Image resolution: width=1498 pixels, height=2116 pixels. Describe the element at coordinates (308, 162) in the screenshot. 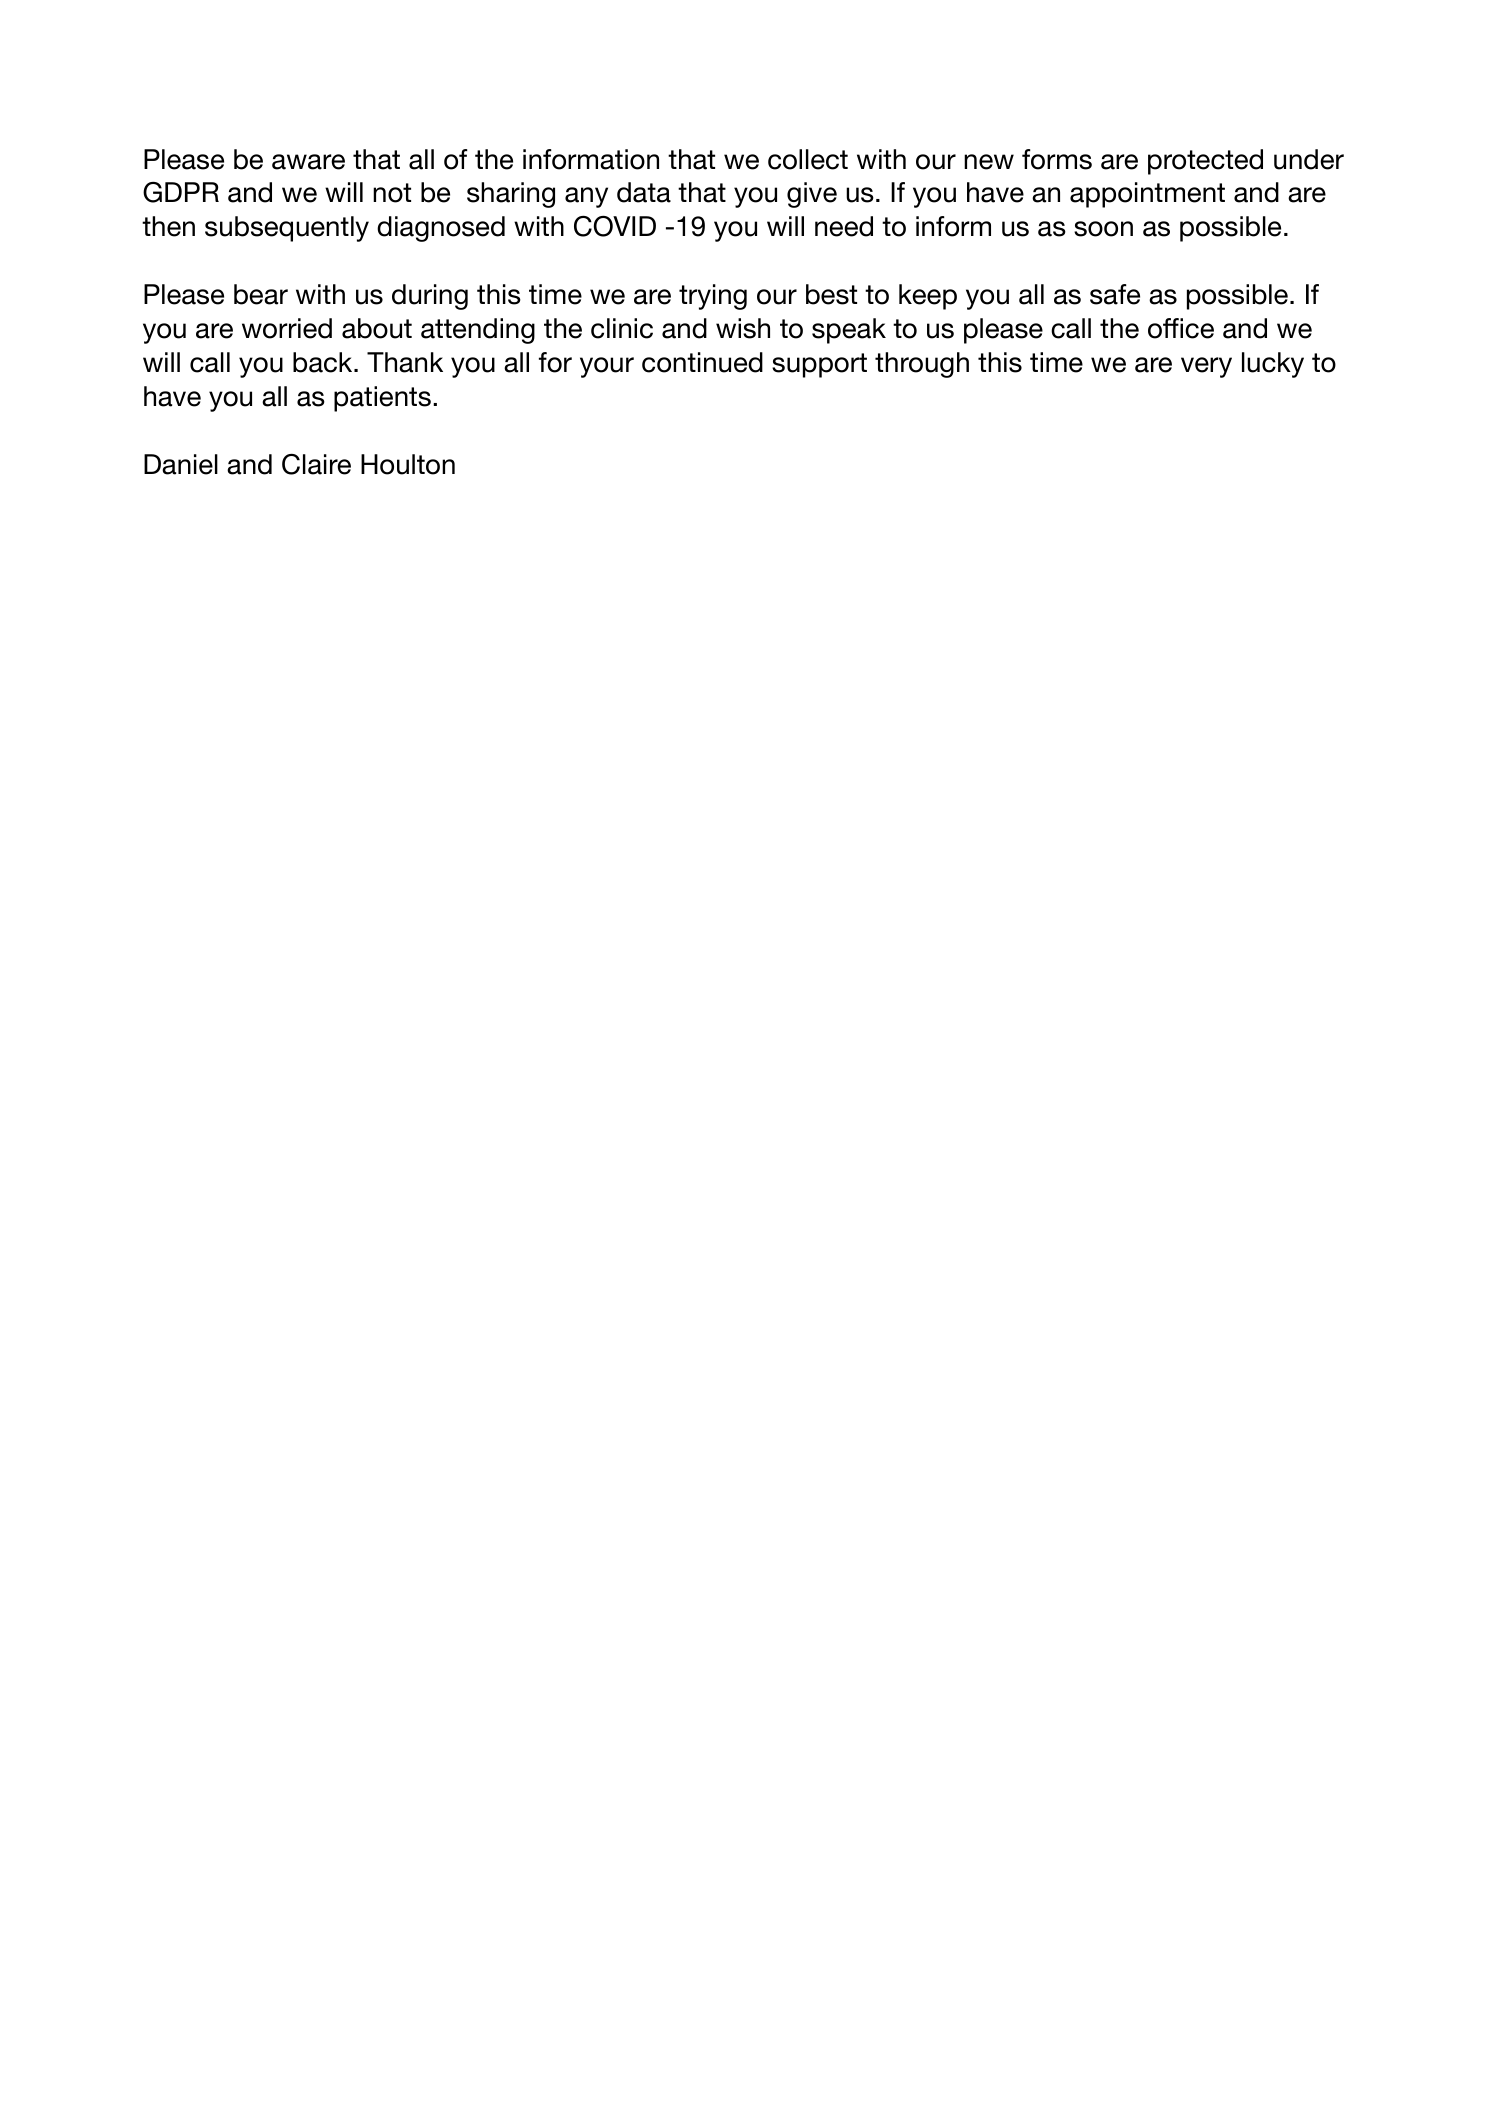

I see `aware` at that location.
